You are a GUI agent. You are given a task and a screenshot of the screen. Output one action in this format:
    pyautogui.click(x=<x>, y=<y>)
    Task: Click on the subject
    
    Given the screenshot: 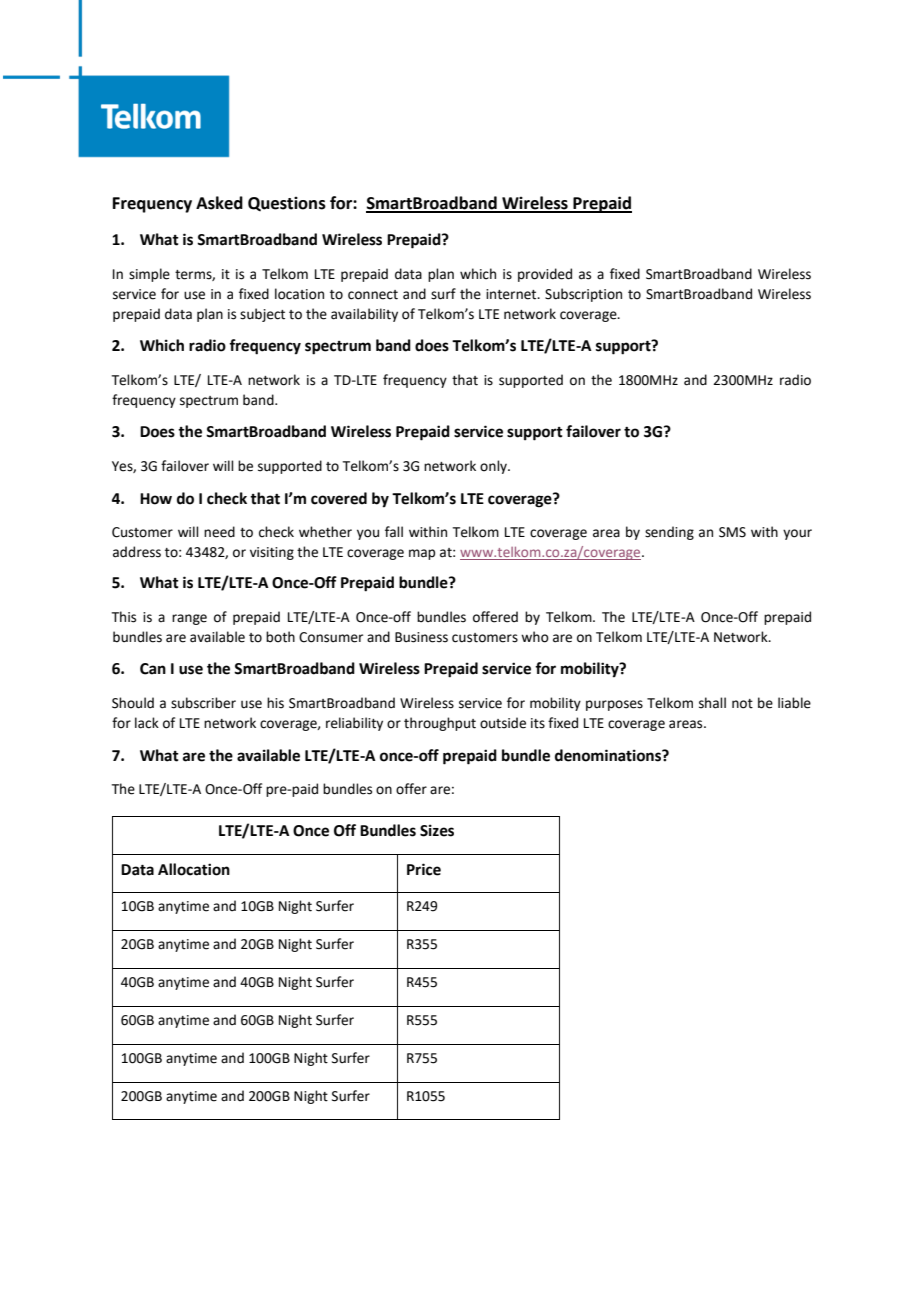 What is the action you would take?
    pyautogui.click(x=262, y=315)
